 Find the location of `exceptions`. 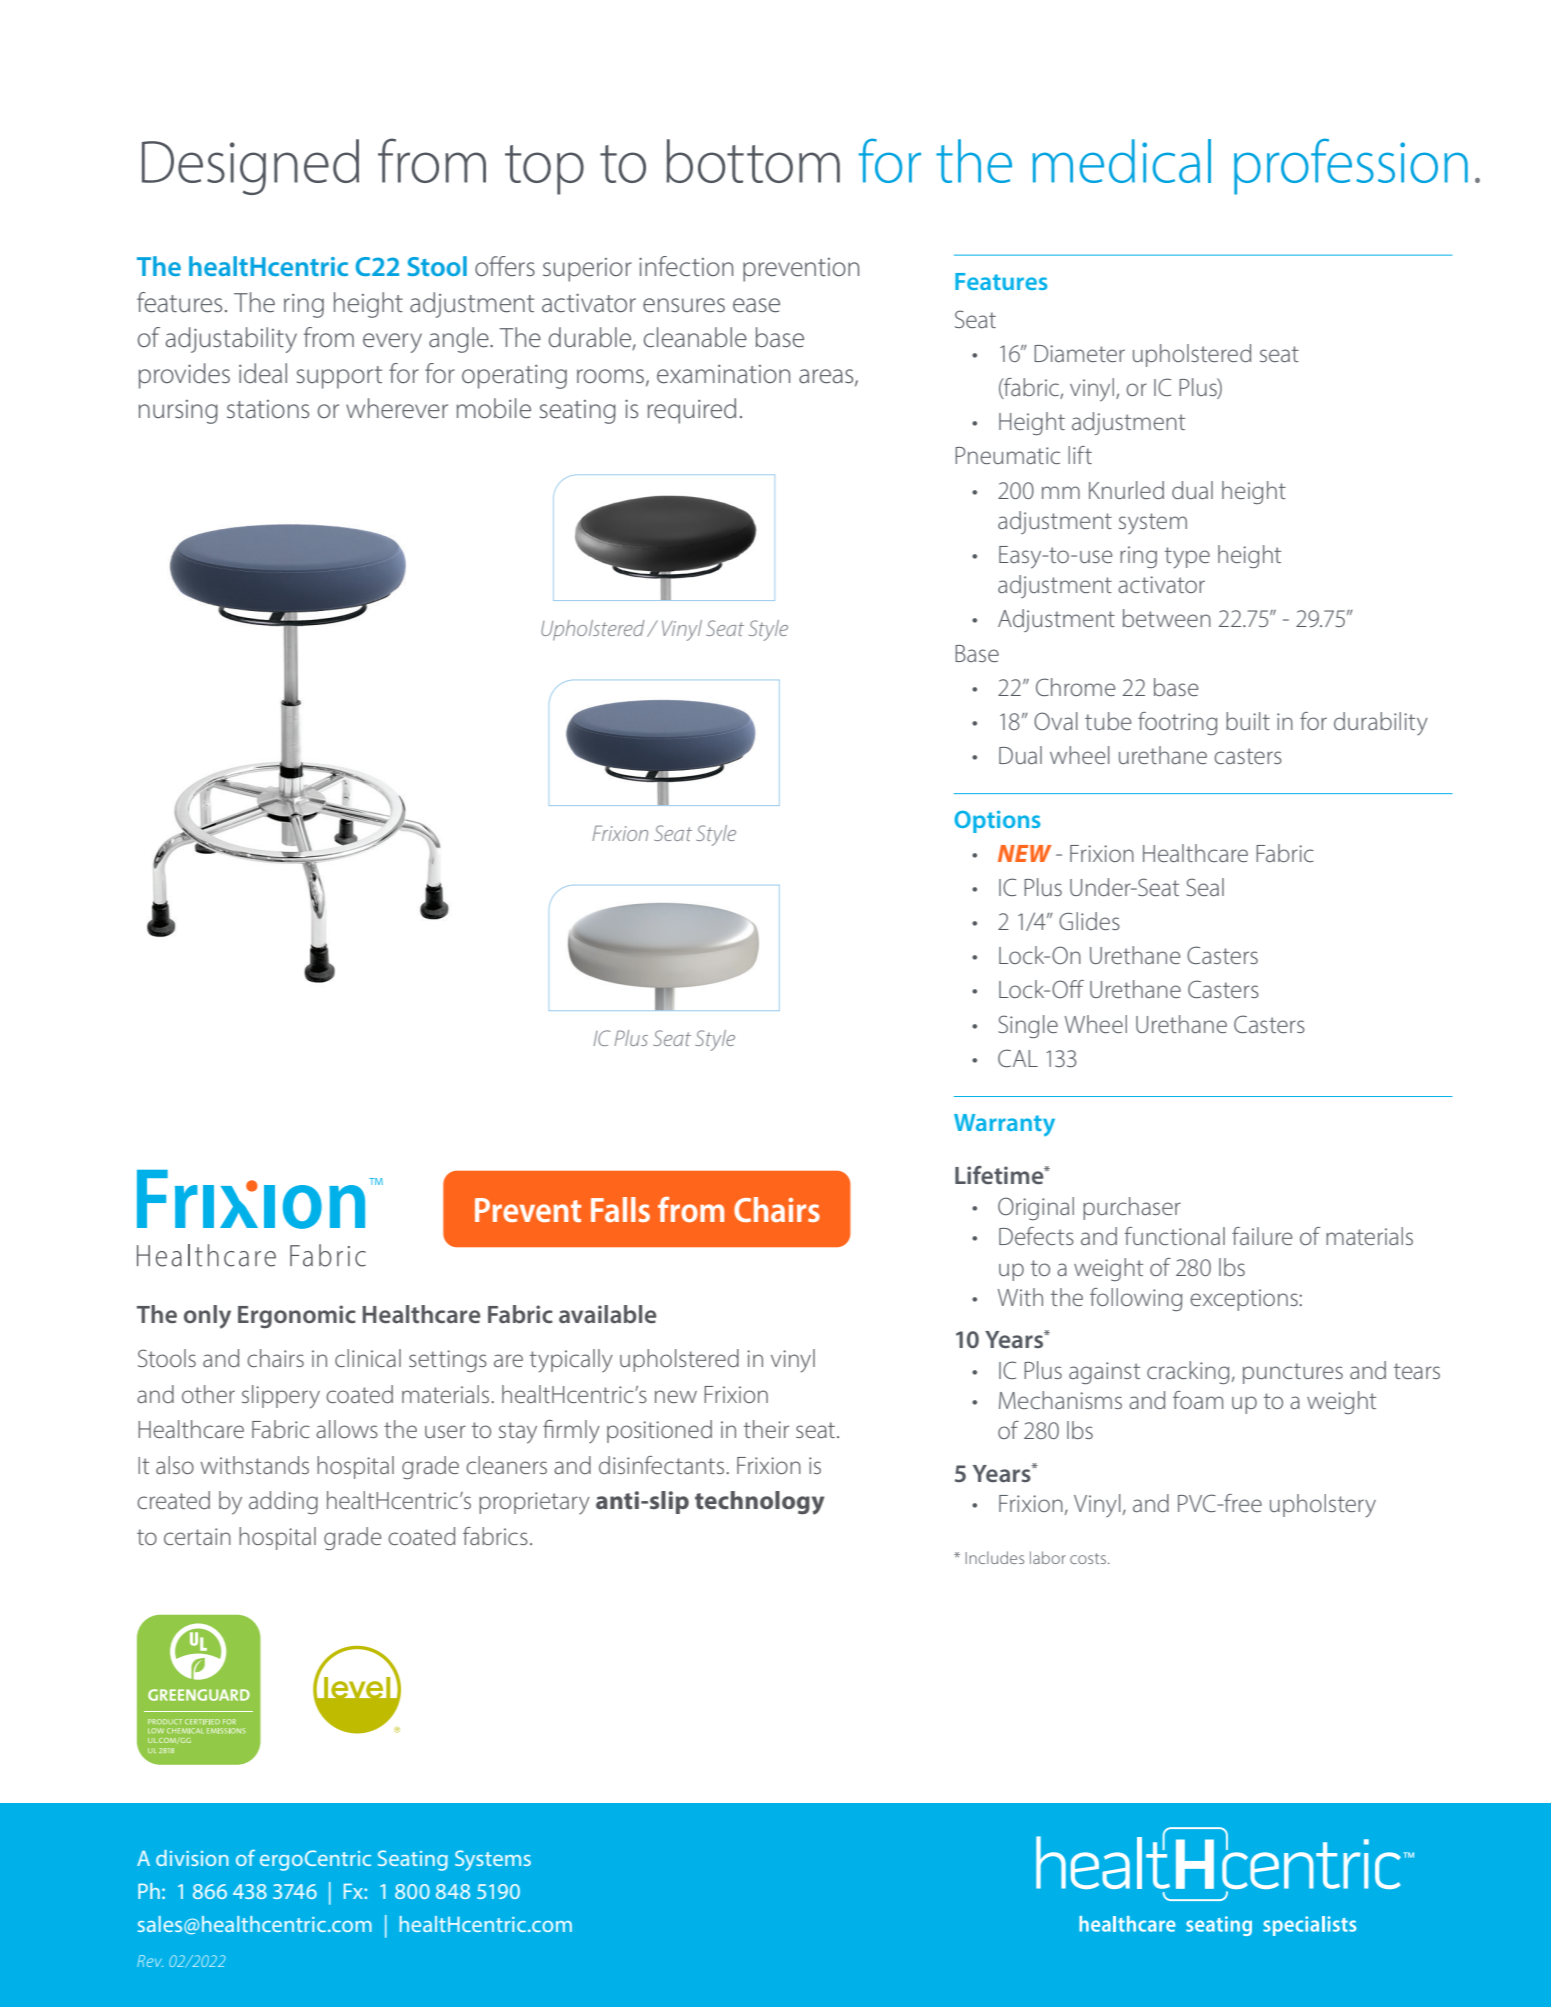

exceptions is located at coordinates (1245, 1300).
